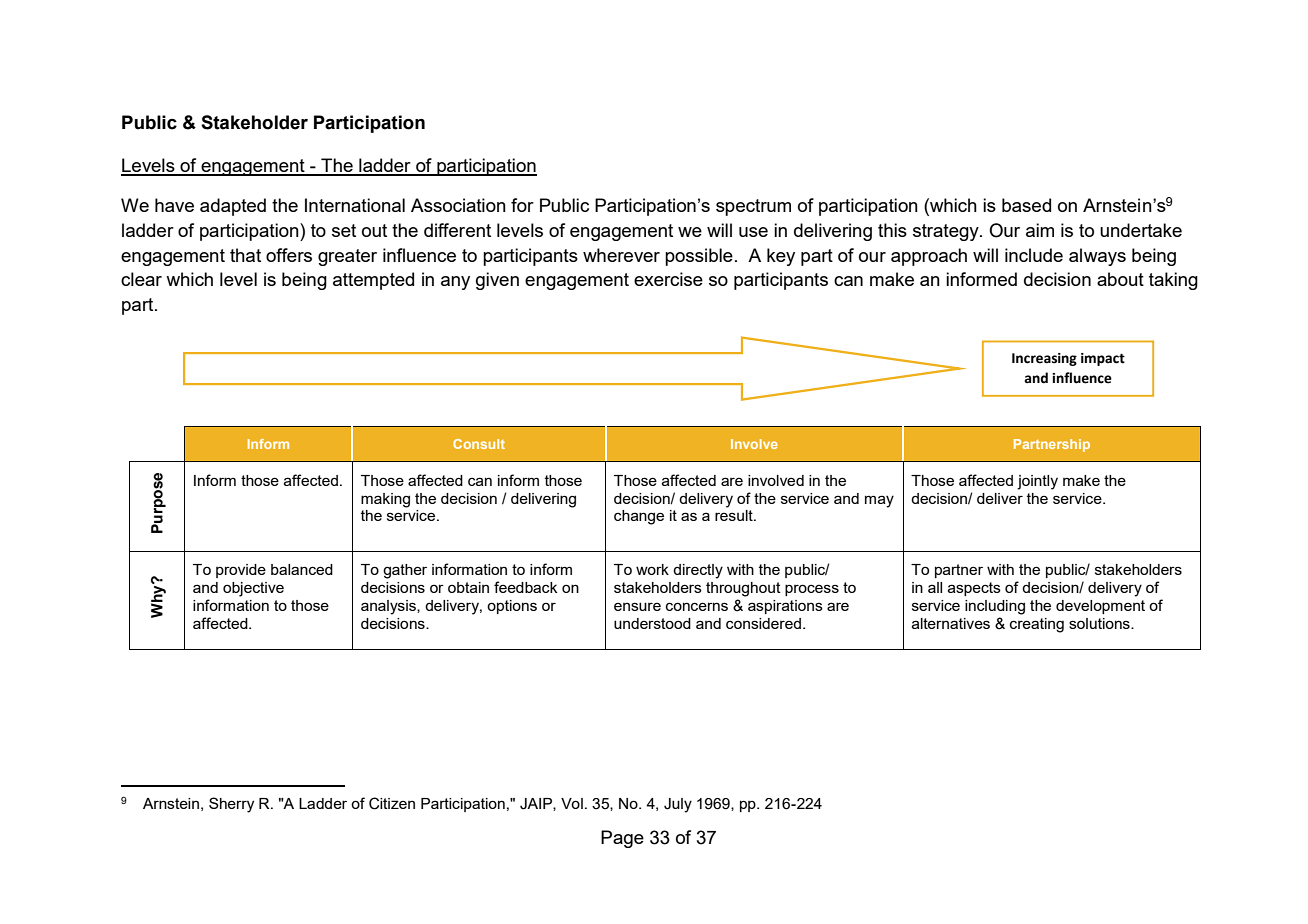 The width and height of the screenshot is (1308, 924). I want to click on adapted, so click(233, 207).
